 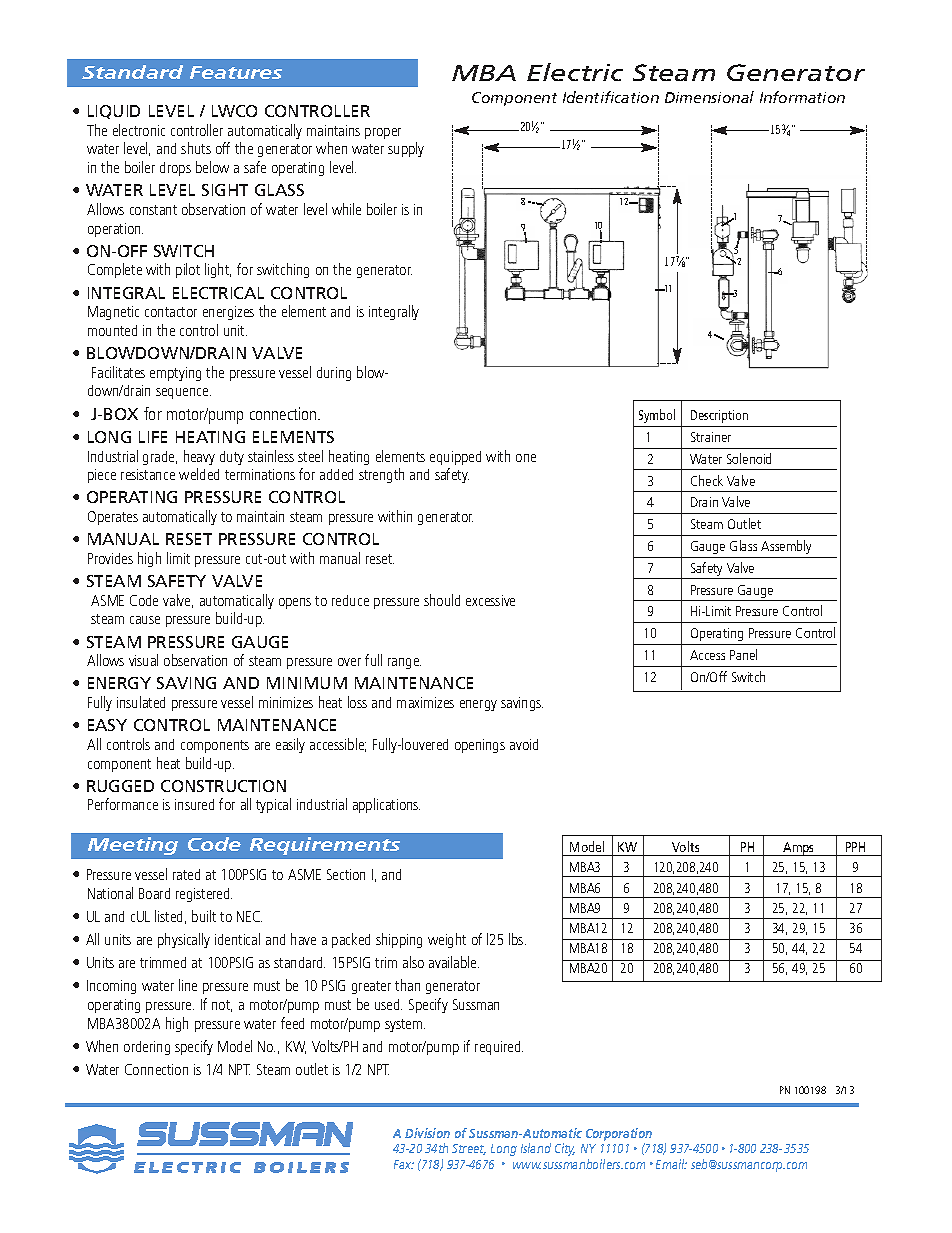 What do you see at coordinates (406, 149) in the document?
I see `supply` at bounding box center [406, 149].
